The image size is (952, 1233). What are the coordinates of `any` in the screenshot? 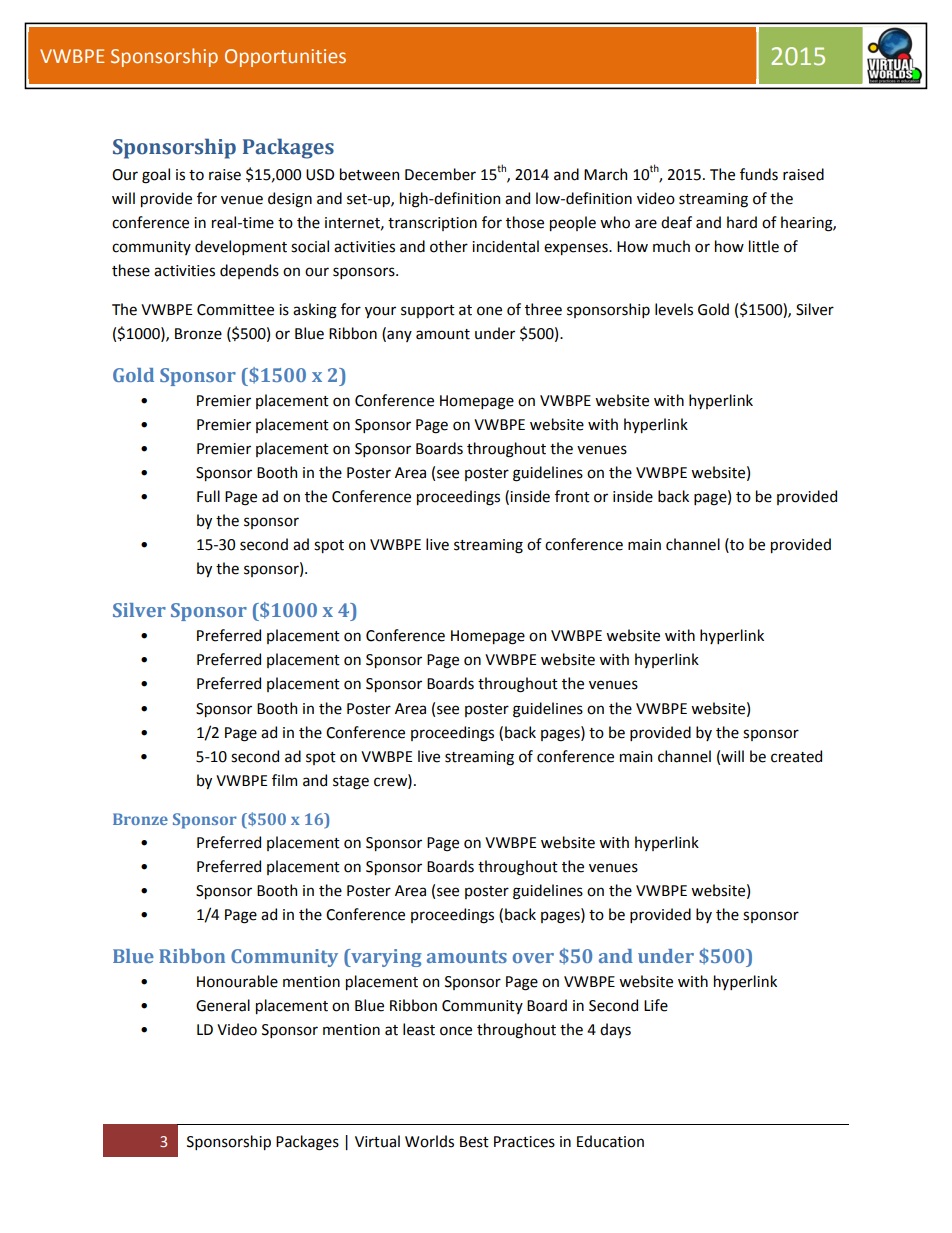 It's located at (398, 336).
